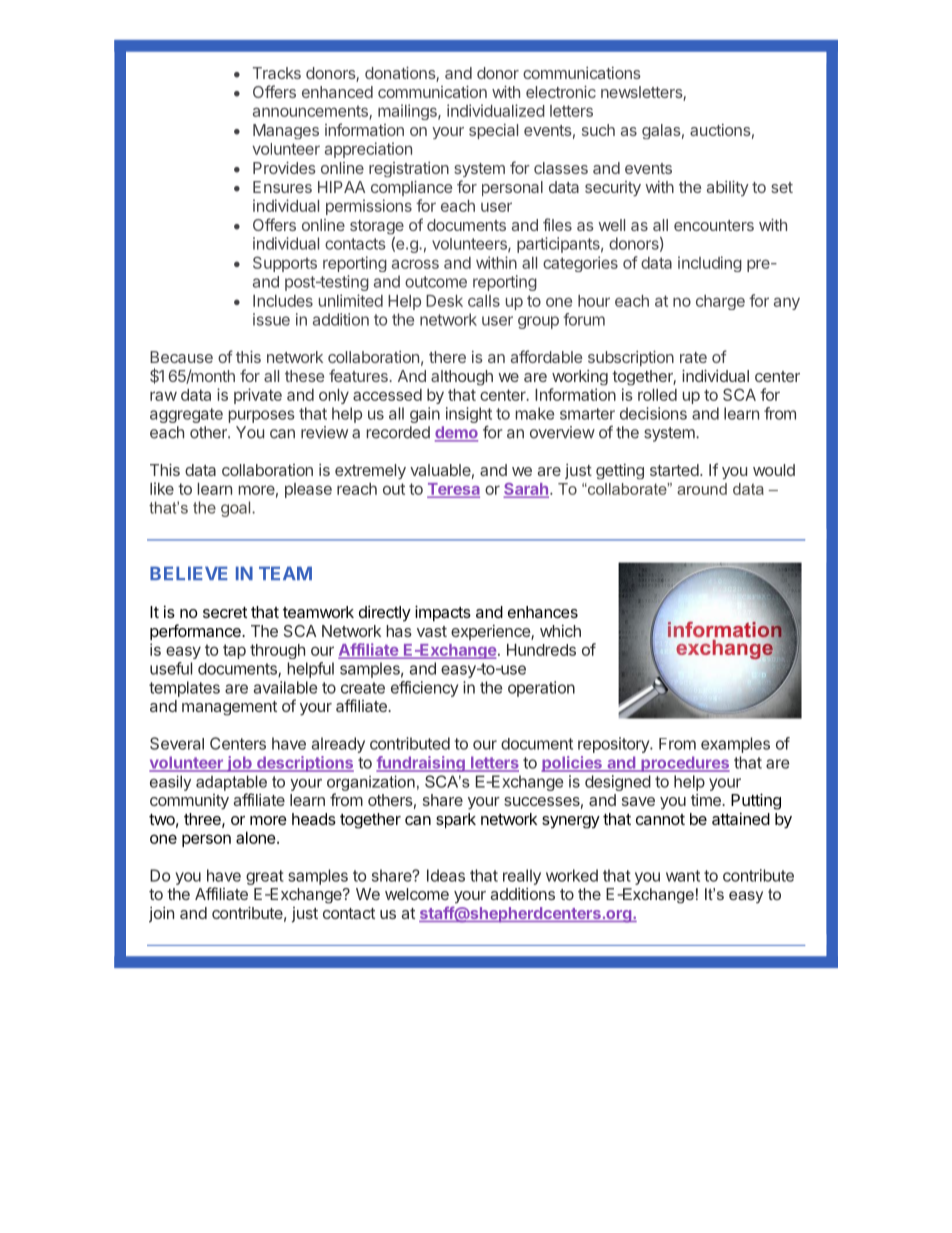  Describe the element at coordinates (229, 708) in the document. I see `management` at that location.
